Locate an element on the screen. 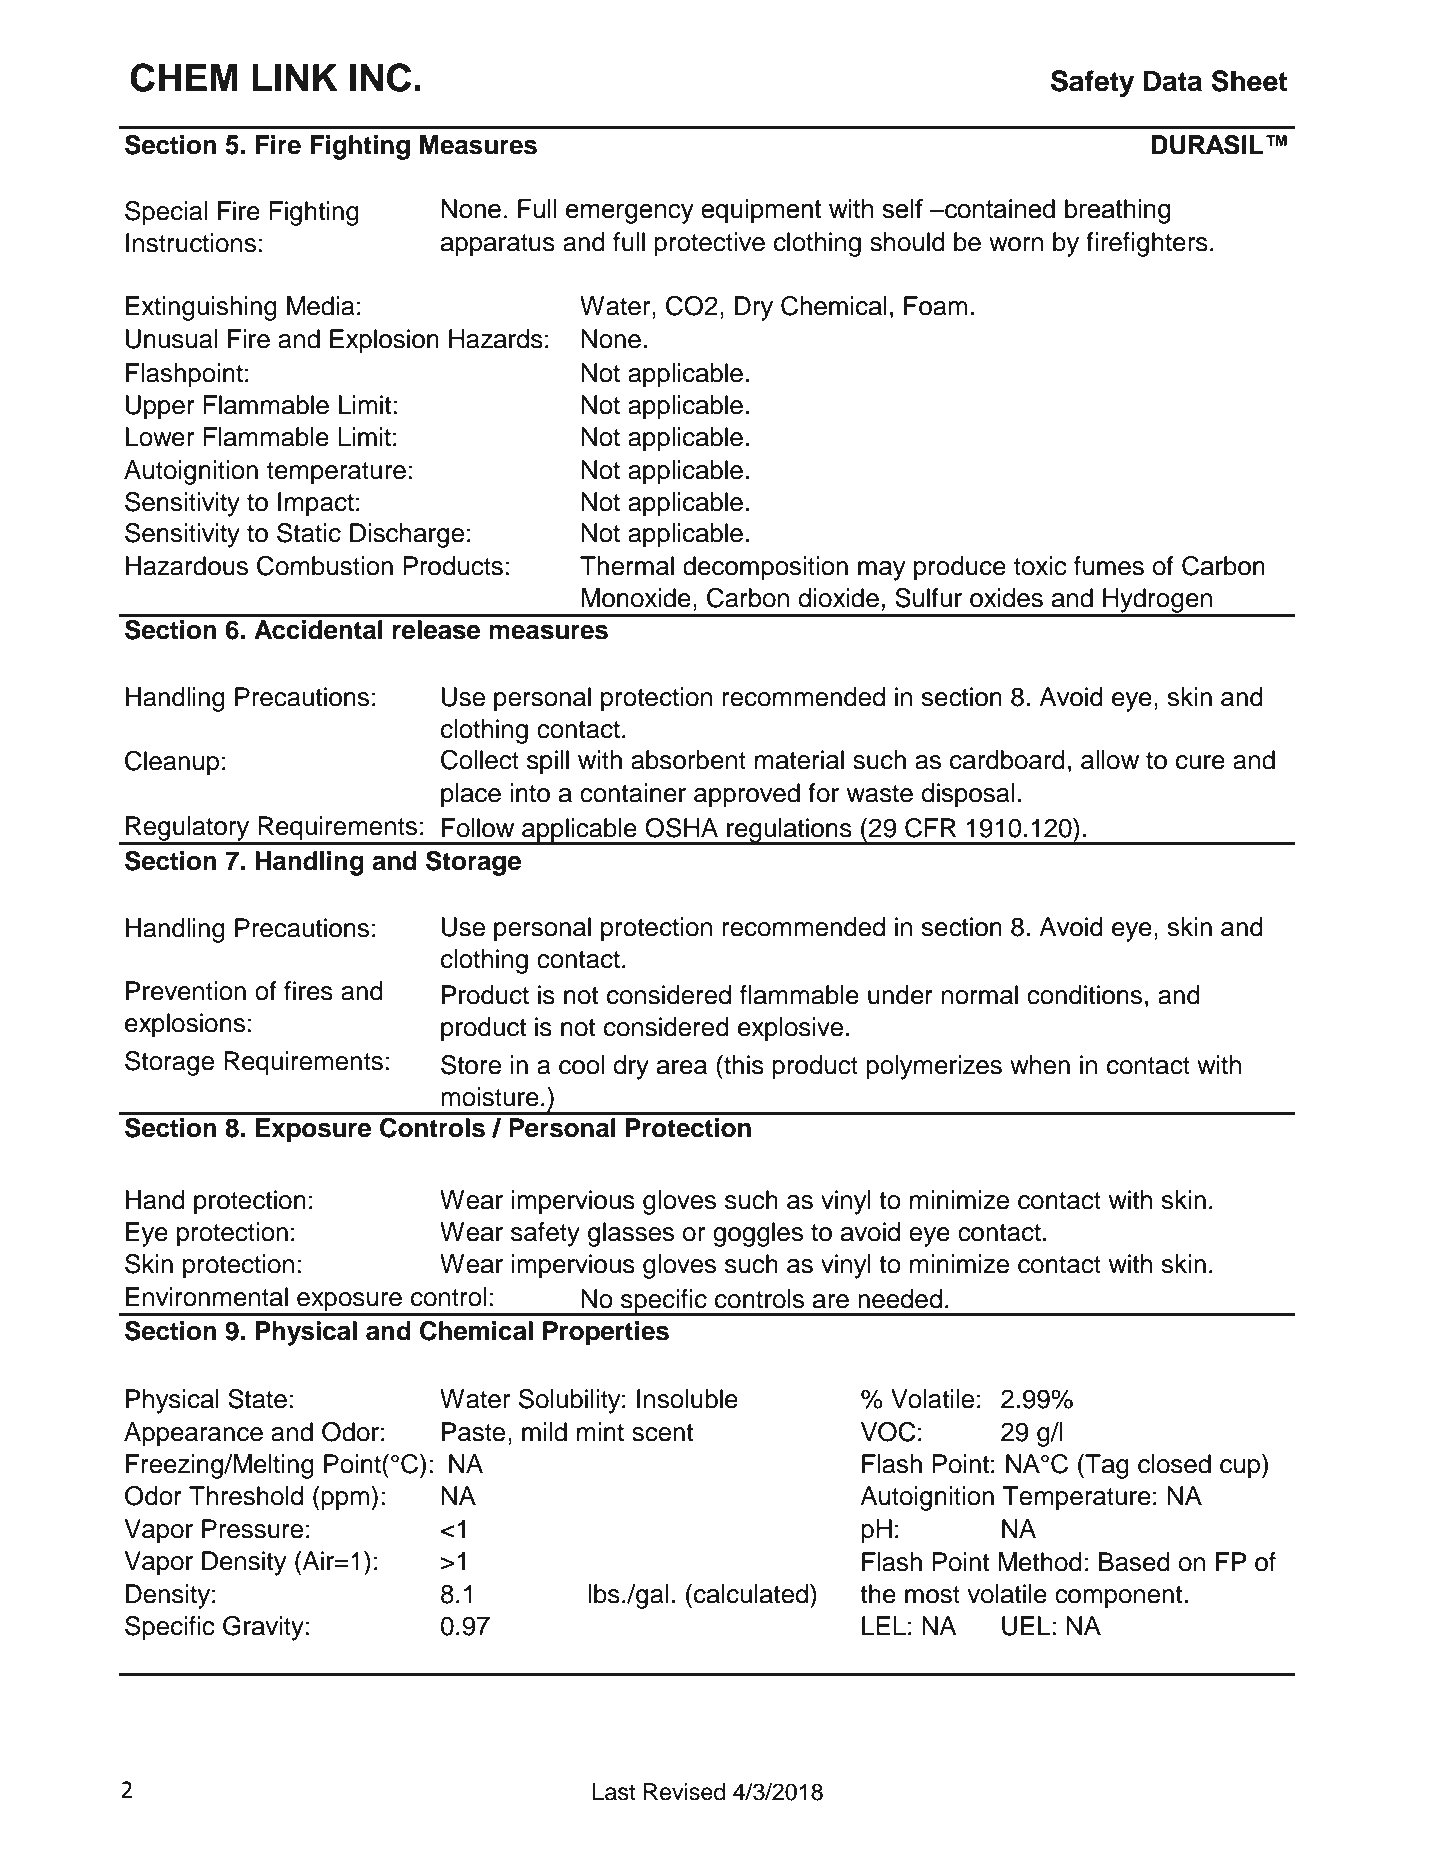  allow is located at coordinates (1110, 760).
